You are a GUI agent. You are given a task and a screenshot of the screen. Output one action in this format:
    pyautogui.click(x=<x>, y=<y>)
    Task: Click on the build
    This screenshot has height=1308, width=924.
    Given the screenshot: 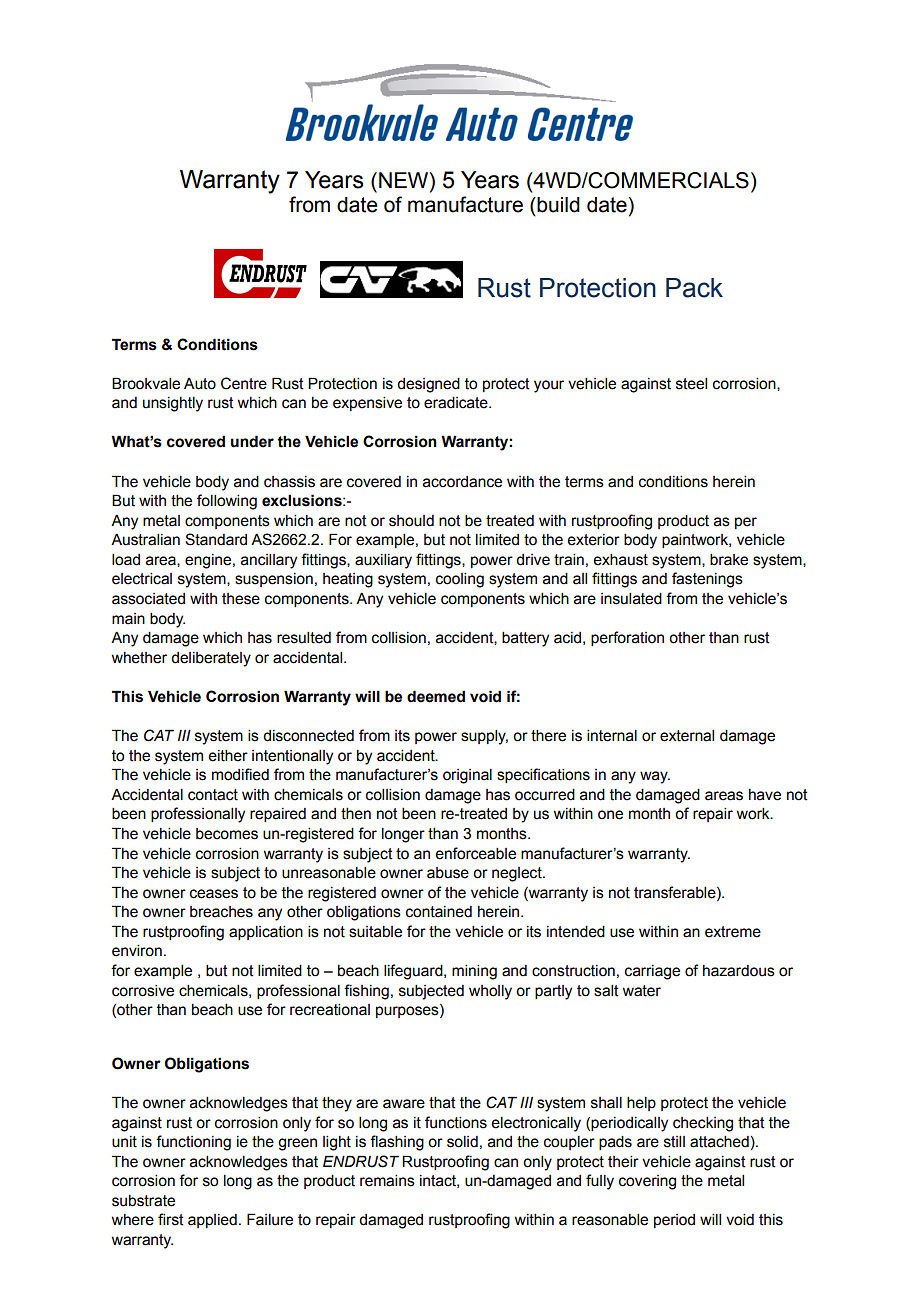 What is the action you would take?
    pyautogui.click(x=557, y=205)
